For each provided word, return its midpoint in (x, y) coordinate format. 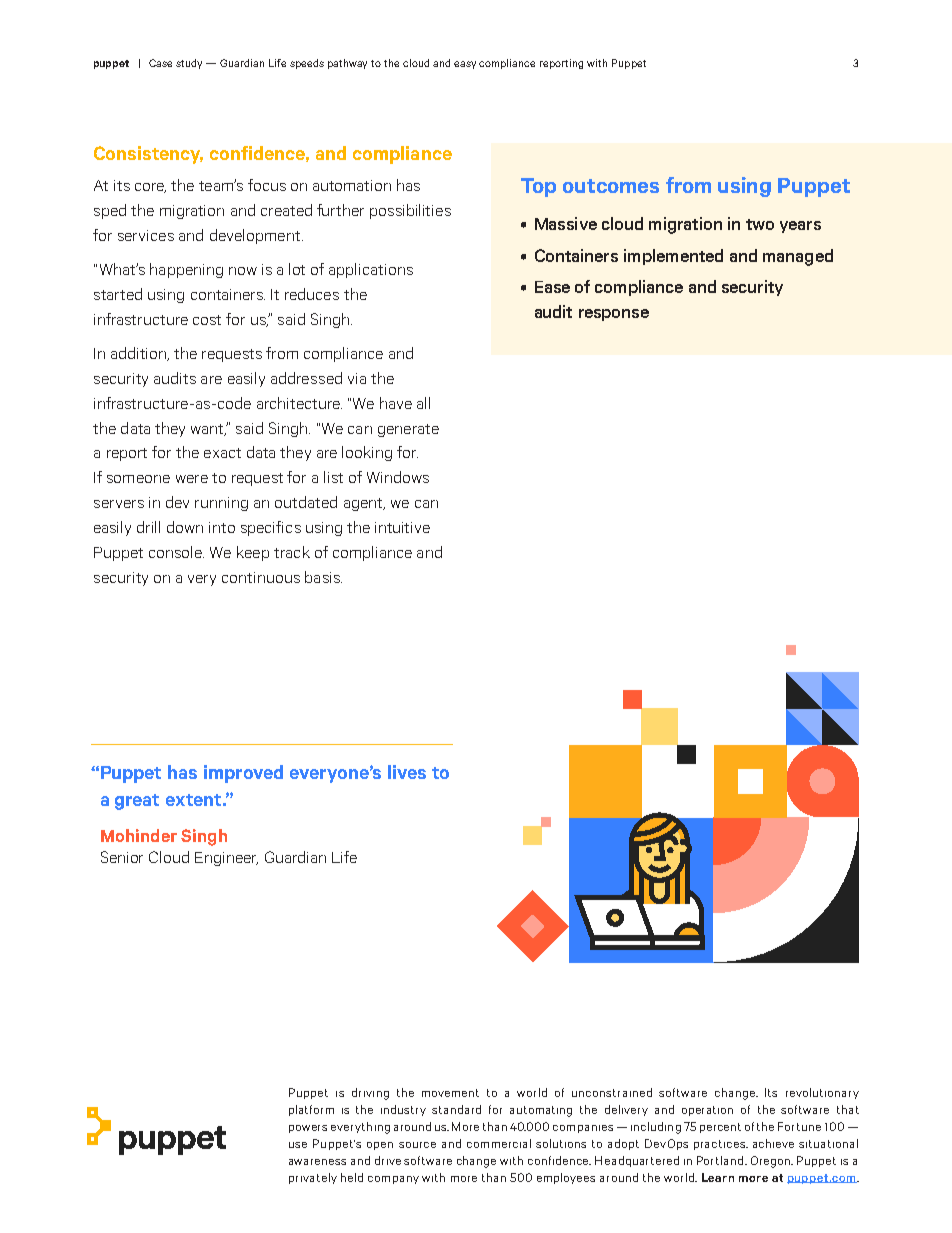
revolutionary (822, 1093)
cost (207, 320)
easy (465, 65)
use (298, 1145)
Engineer (226, 859)
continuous (261, 577)
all (423, 403)
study (189, 64)
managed (798, 257)
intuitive (402, 527)
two (760, 224)
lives (407, 772)
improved (243, 774)
